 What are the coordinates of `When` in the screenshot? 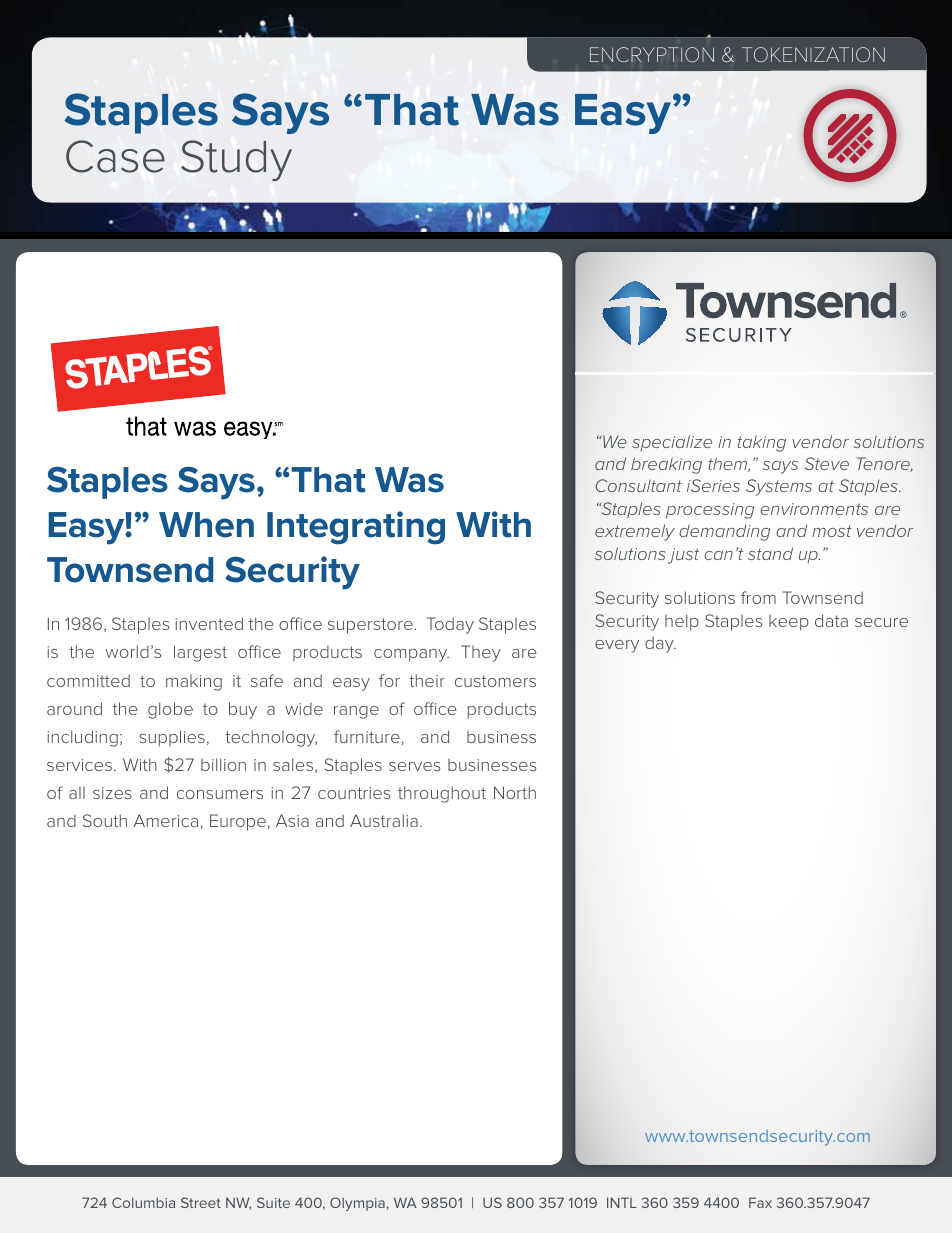 It's located at (206, 525).
